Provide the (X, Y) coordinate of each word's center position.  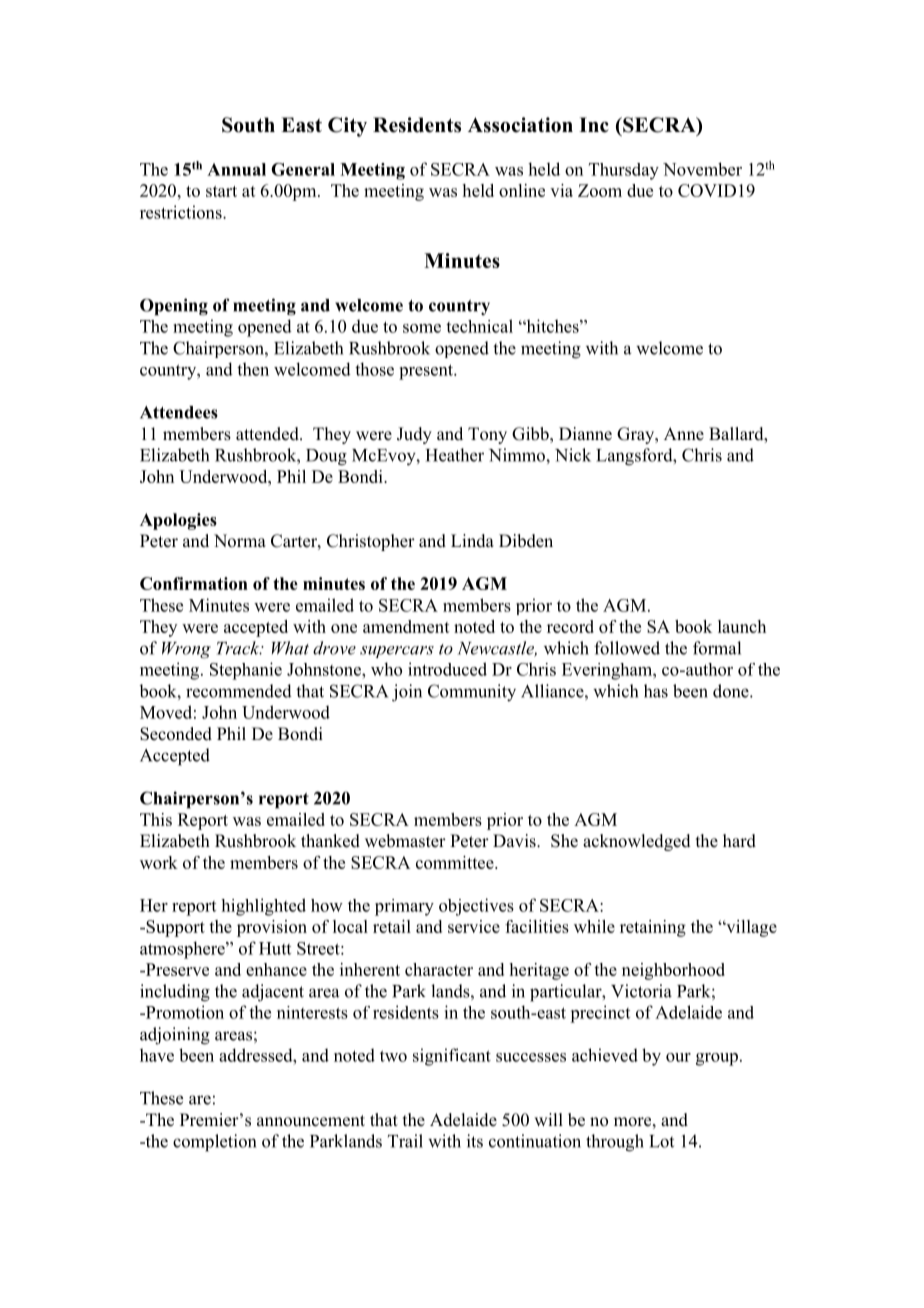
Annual (236, 169)
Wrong (186, 650)
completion (214, 1143)
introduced (447, 669)
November (702, 169)
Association (520, 125)
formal (717, 648)
